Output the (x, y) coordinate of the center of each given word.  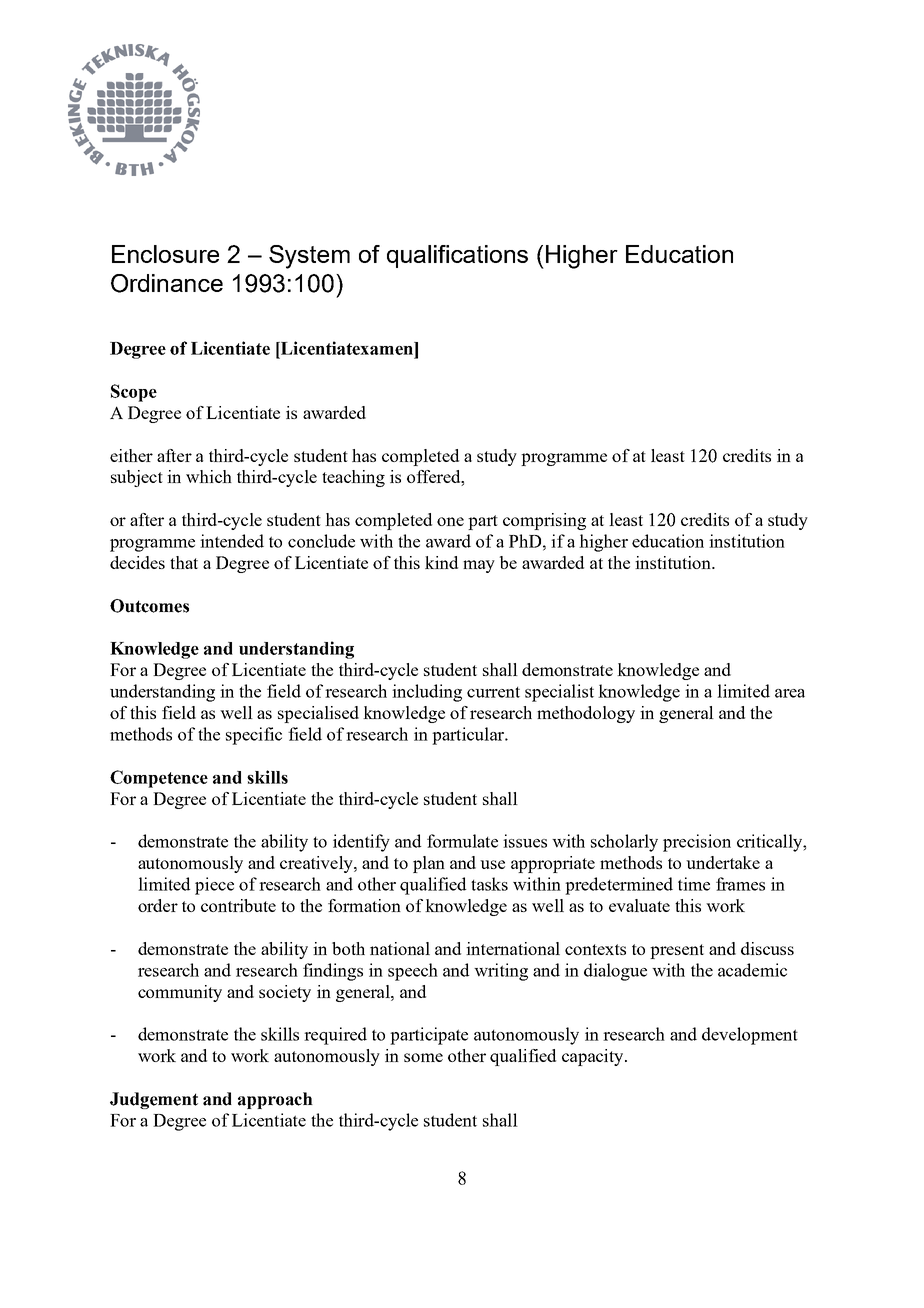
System (309, 257)
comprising (544, 521)
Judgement (154, 1100)
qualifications (457, 256)
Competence (159, 779)
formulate (462, 841)
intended (232, 541)
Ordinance (167, 283)
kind (441, 562)
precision (697, 843)
